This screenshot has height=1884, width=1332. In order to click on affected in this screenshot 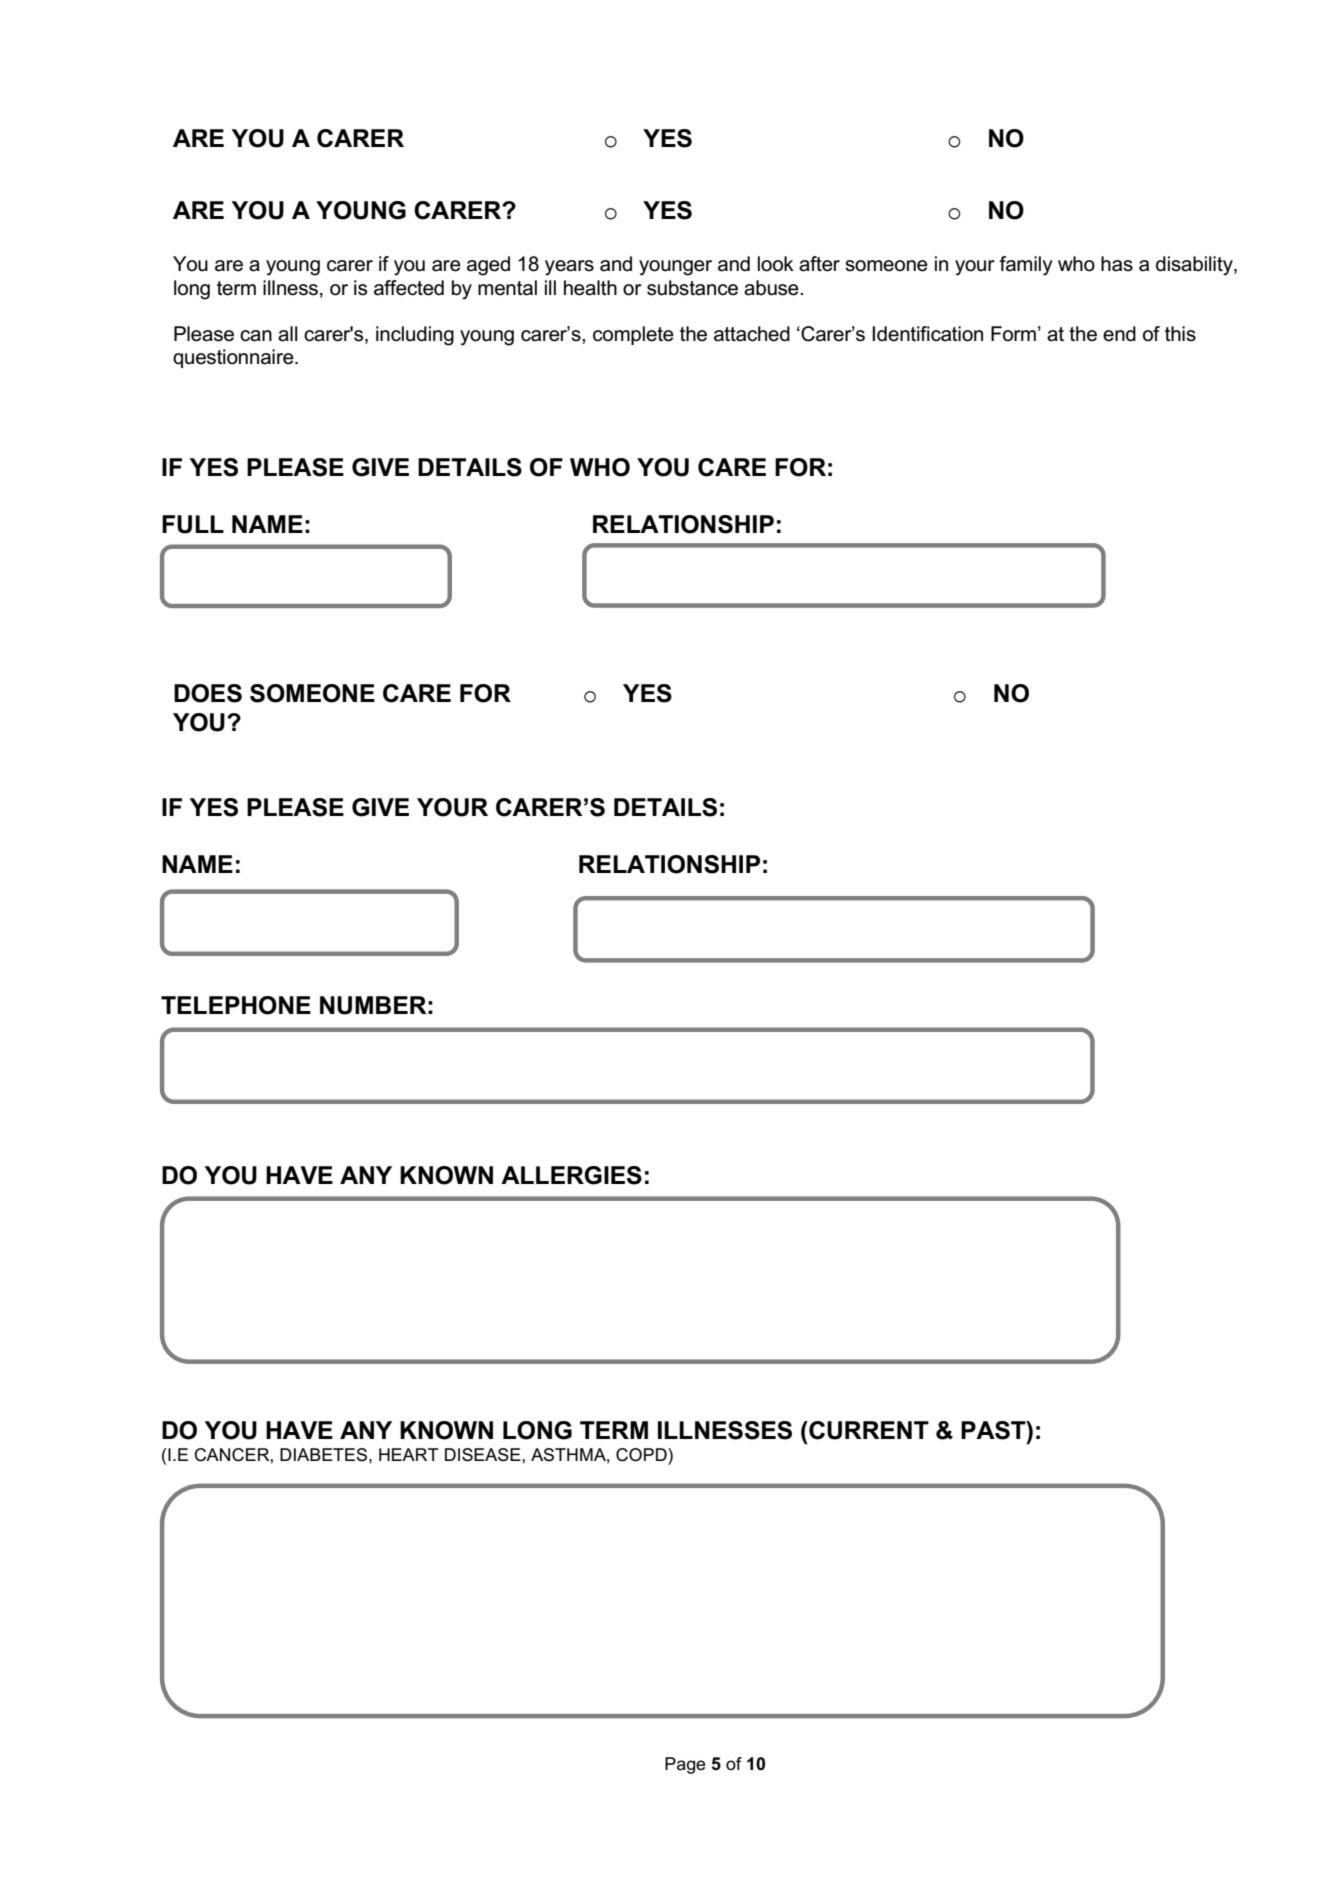, I will do `click(409, 288)`.
